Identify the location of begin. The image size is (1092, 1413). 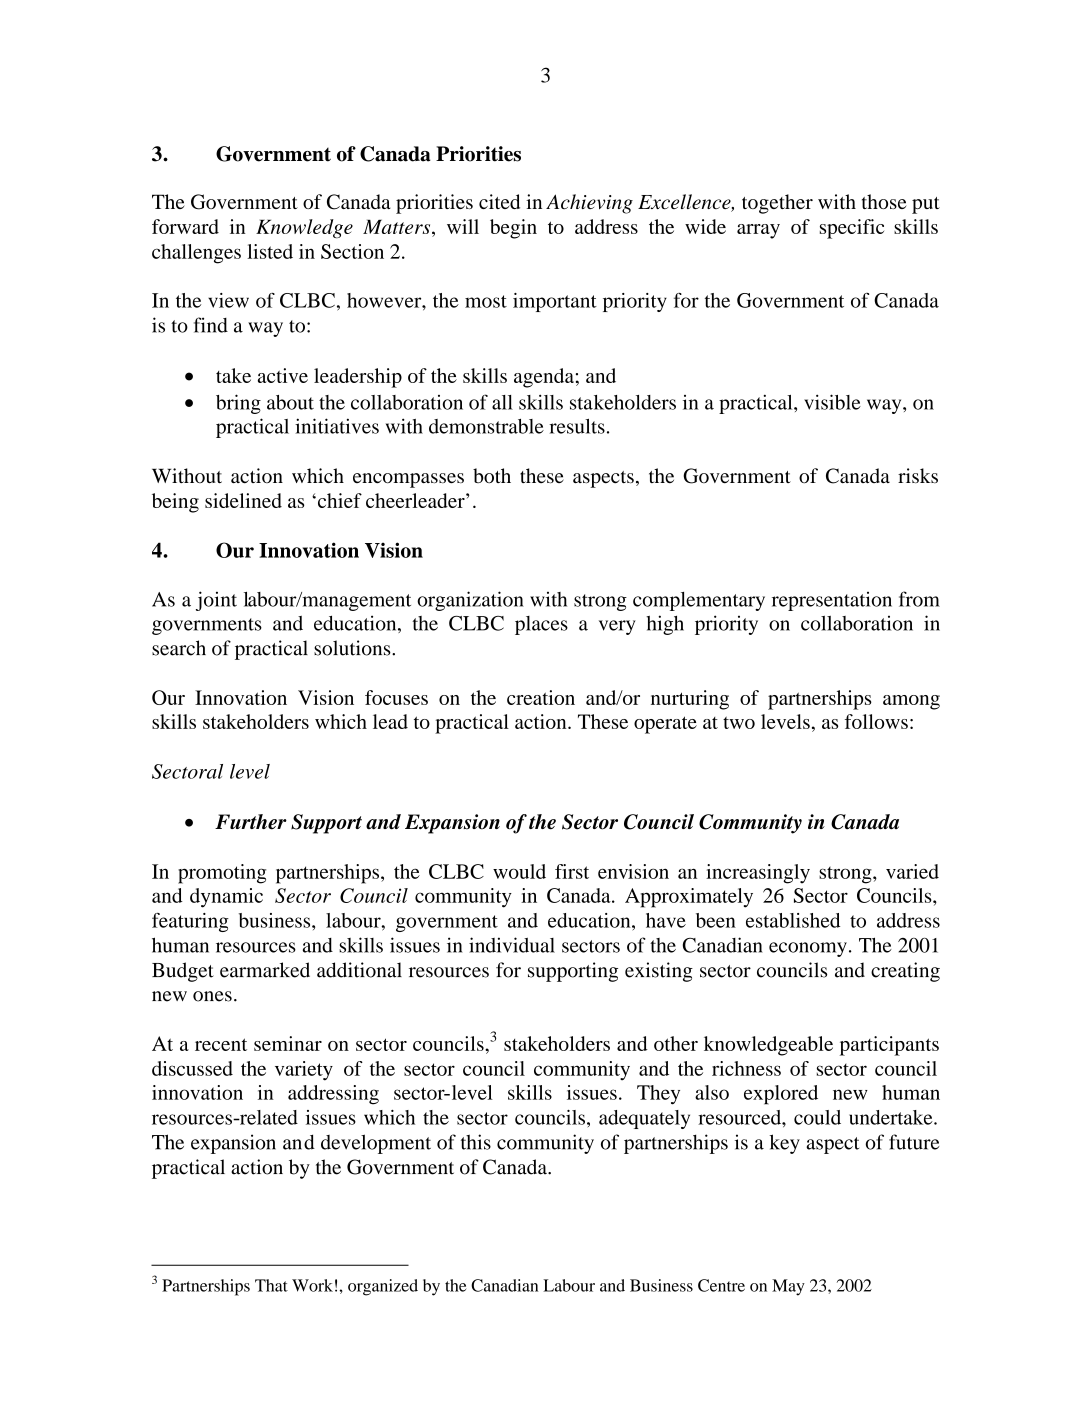
(513, 229).
